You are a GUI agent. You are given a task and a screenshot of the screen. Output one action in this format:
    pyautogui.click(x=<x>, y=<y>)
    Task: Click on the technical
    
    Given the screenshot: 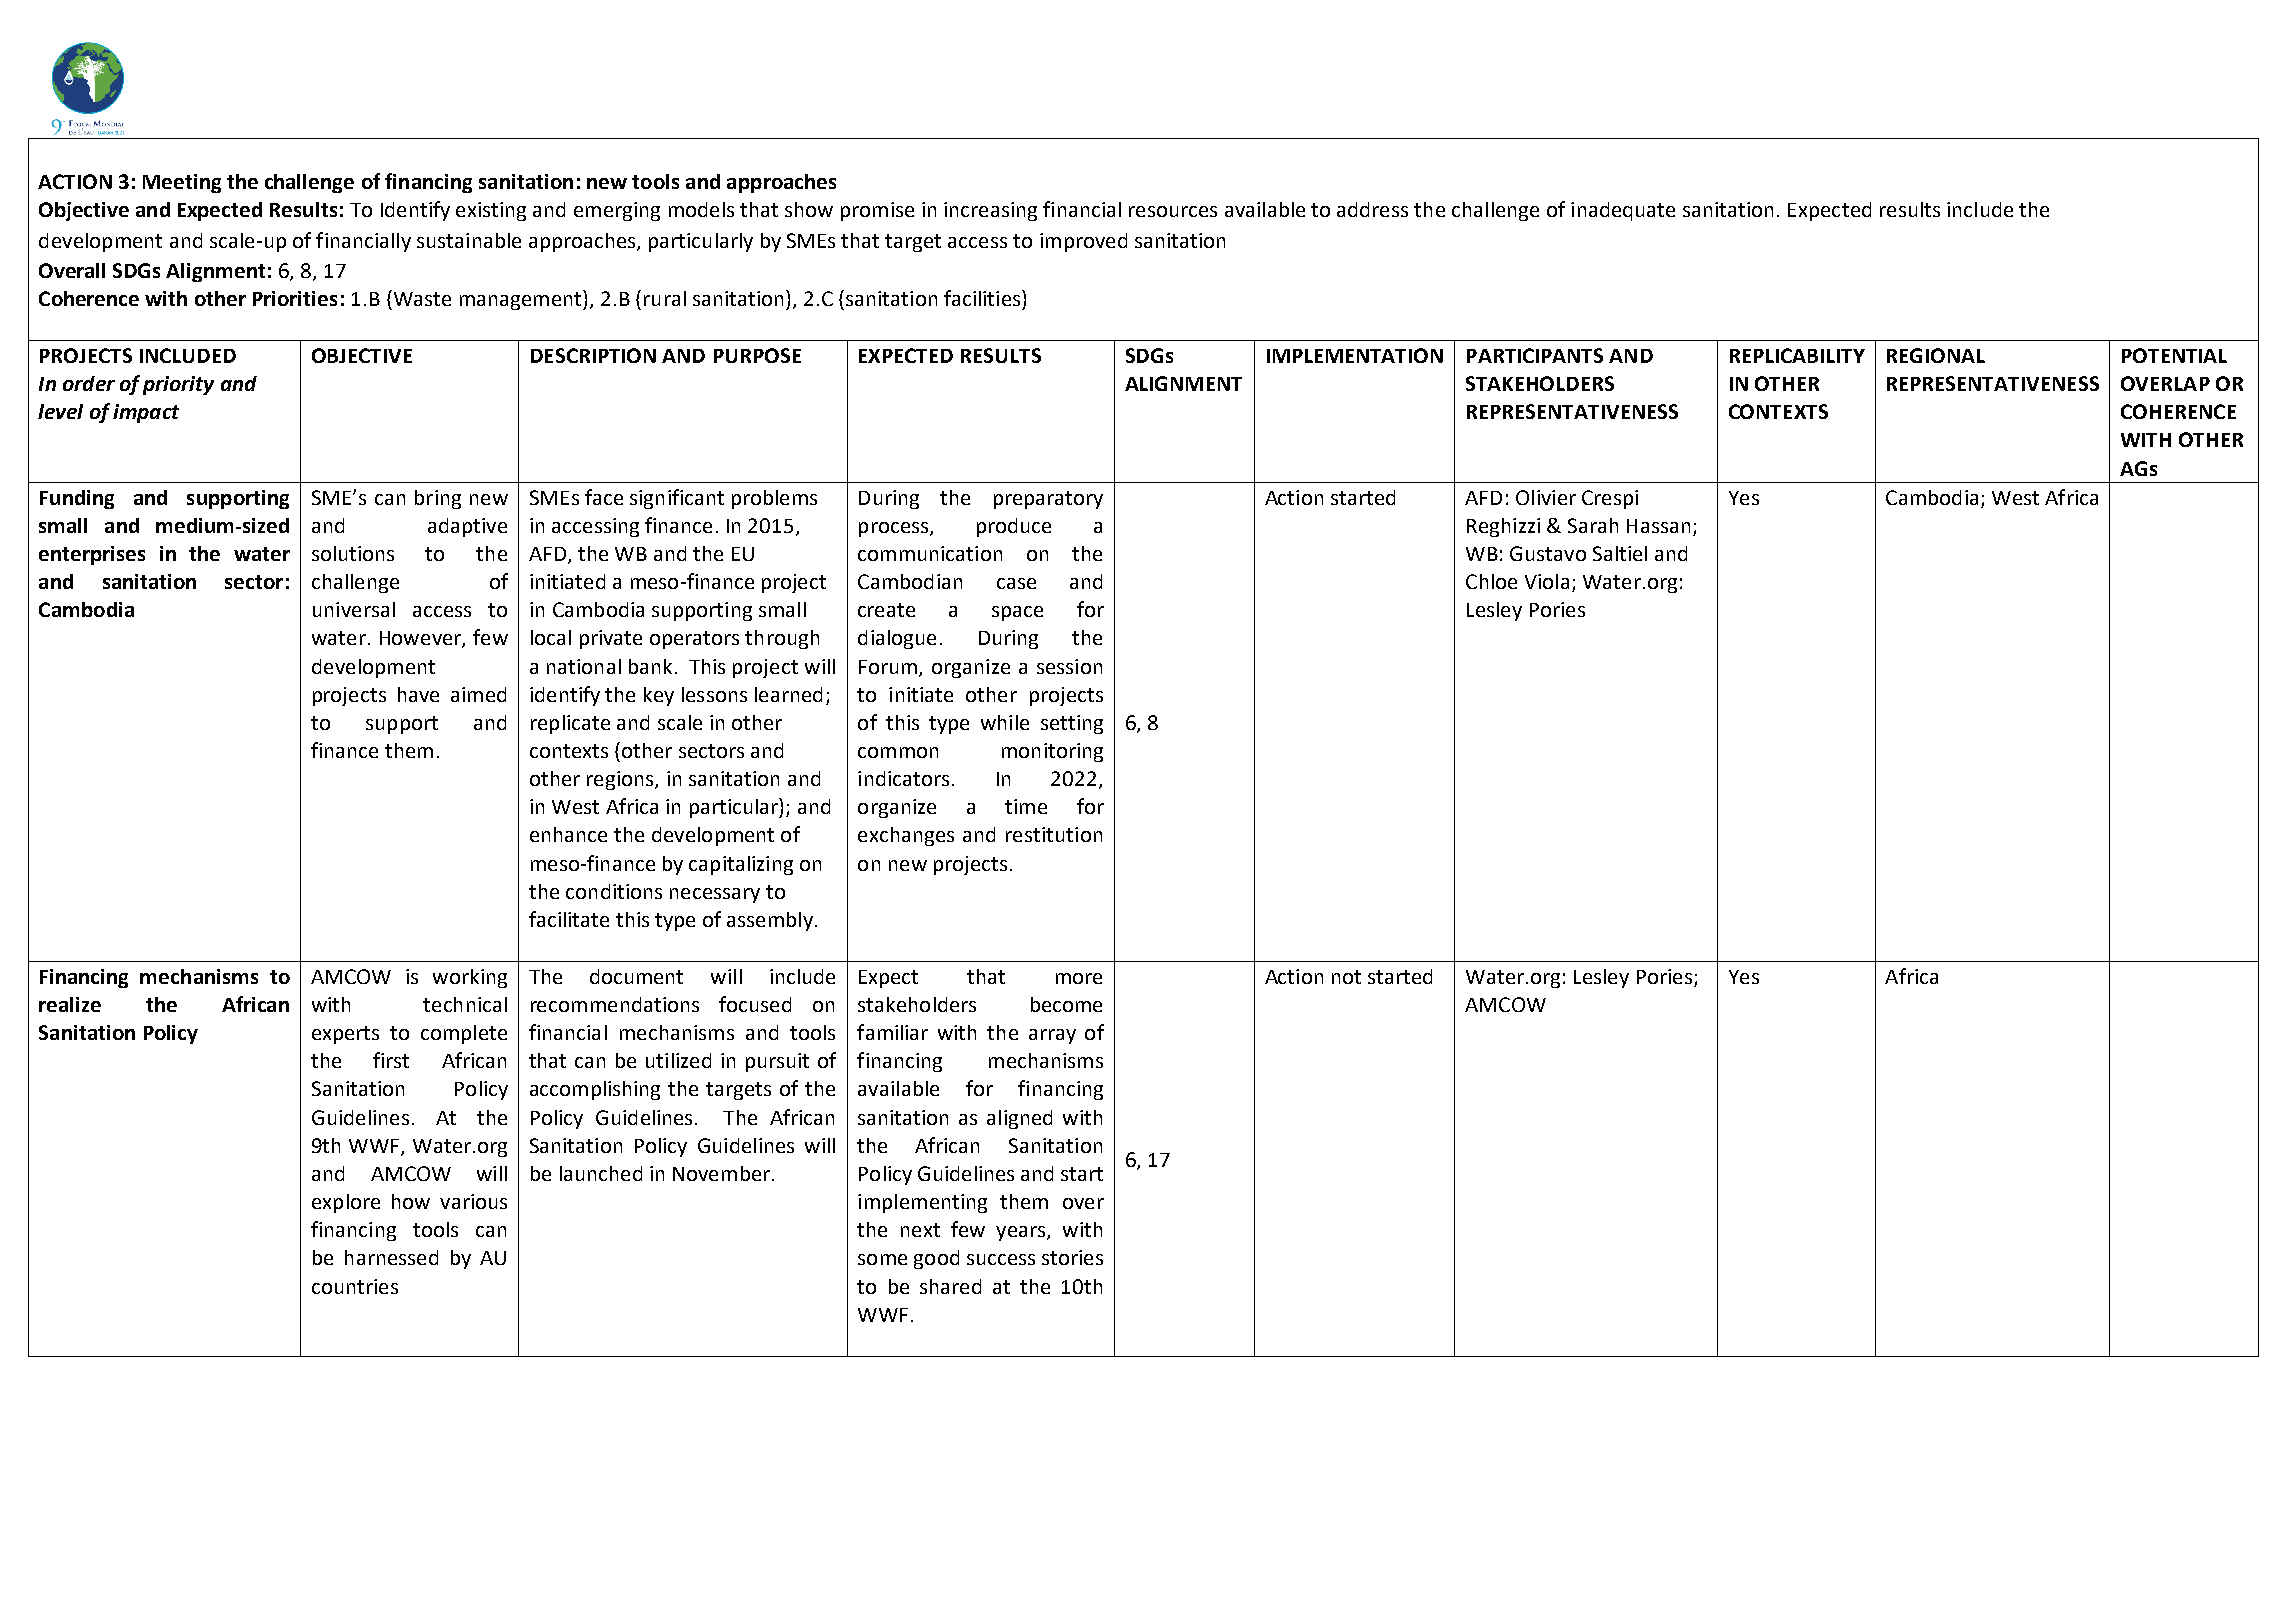 What is the action you would take?
    pyautogui.click(x=465, y=1004)
